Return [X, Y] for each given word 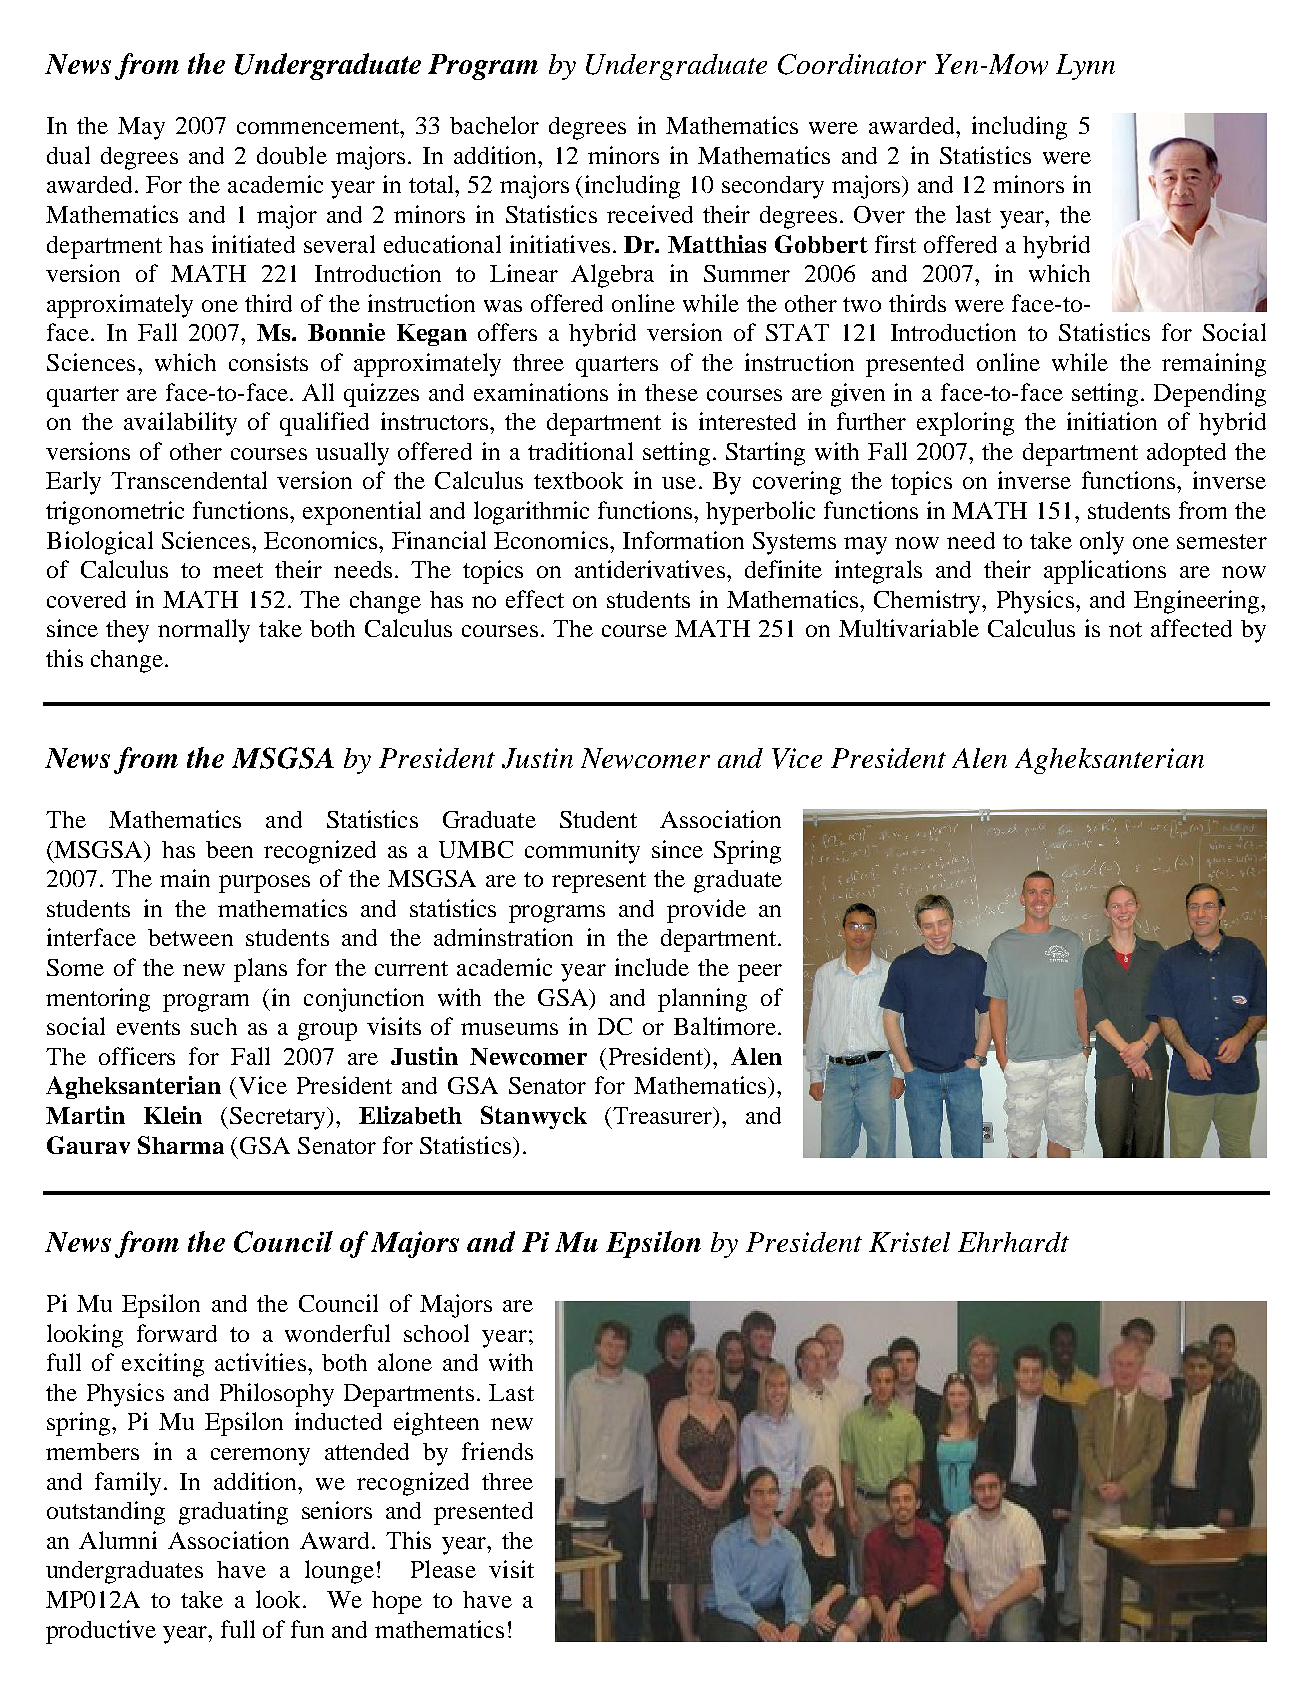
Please [443, 1569]
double [292, 155]
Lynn [1085, 67]
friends [497, 1451]
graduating [233, 1513]
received [650, 214]
